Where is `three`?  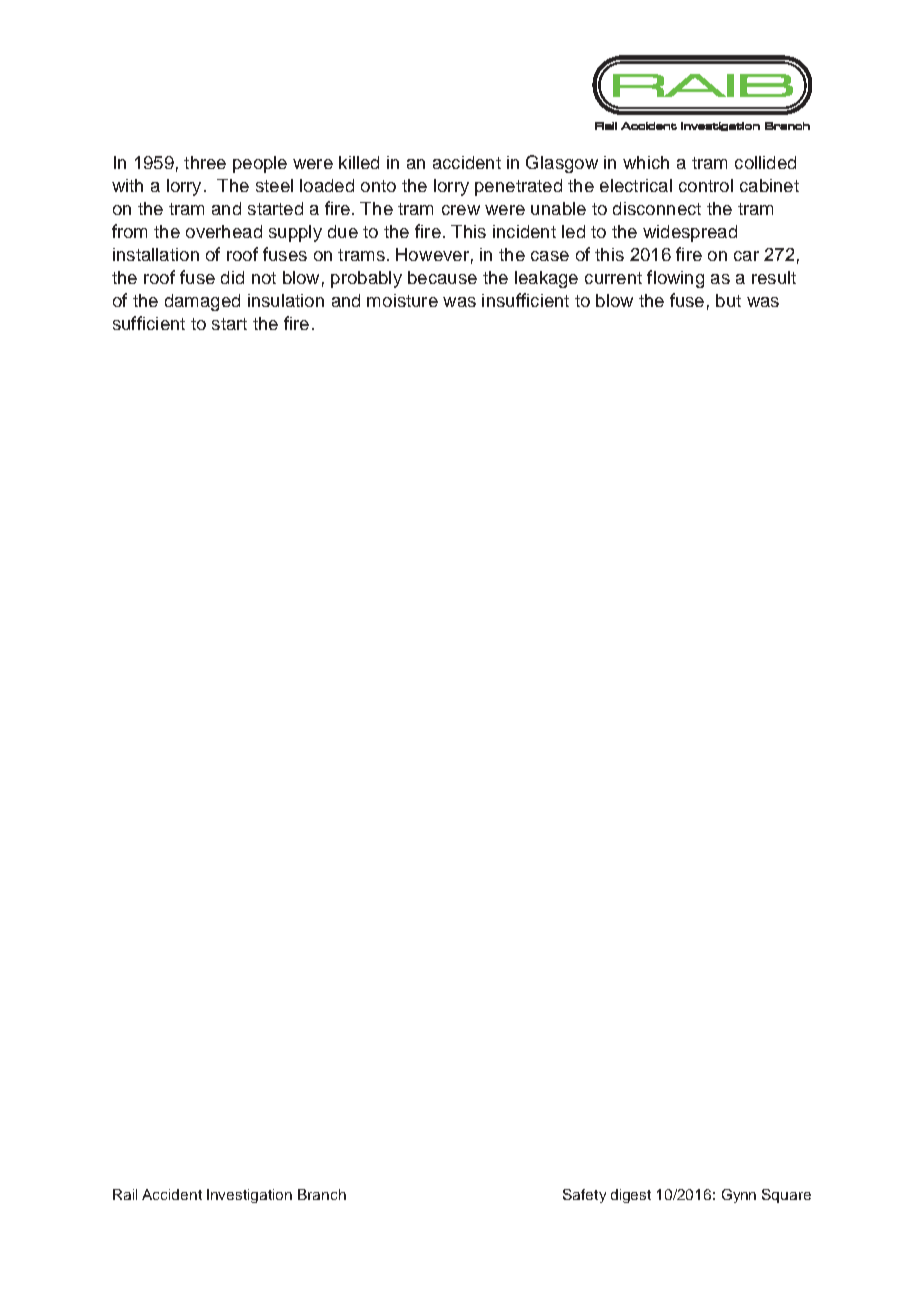
three is located at coordinates (205, 162).
